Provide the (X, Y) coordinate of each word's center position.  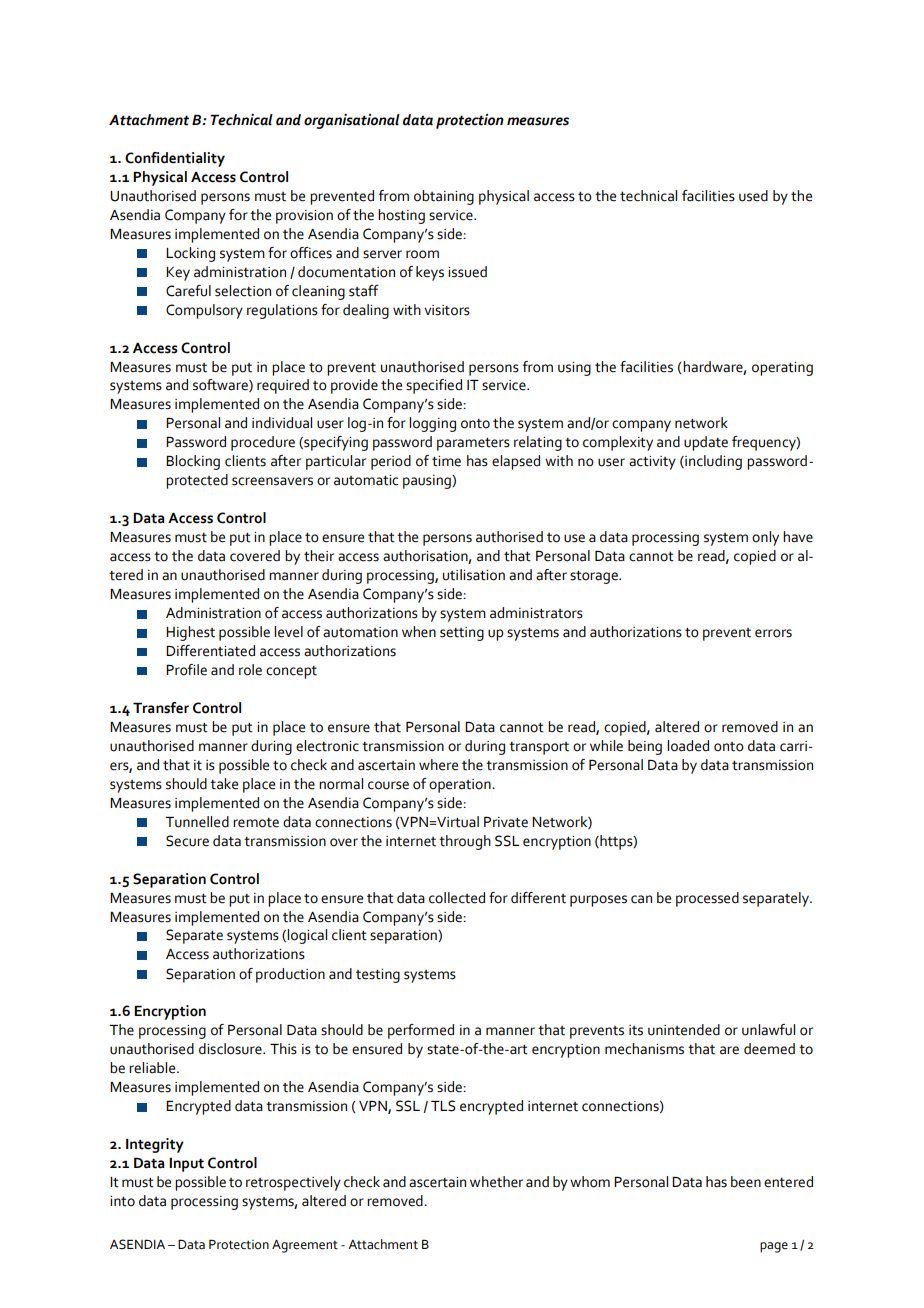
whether (496, 1182)
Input (186, 1165)
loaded (688, 746)
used (753, 196)
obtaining (444, 197)
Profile (186, 670)
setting (462, 634)
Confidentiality (175, 159)
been (746, 1182)
